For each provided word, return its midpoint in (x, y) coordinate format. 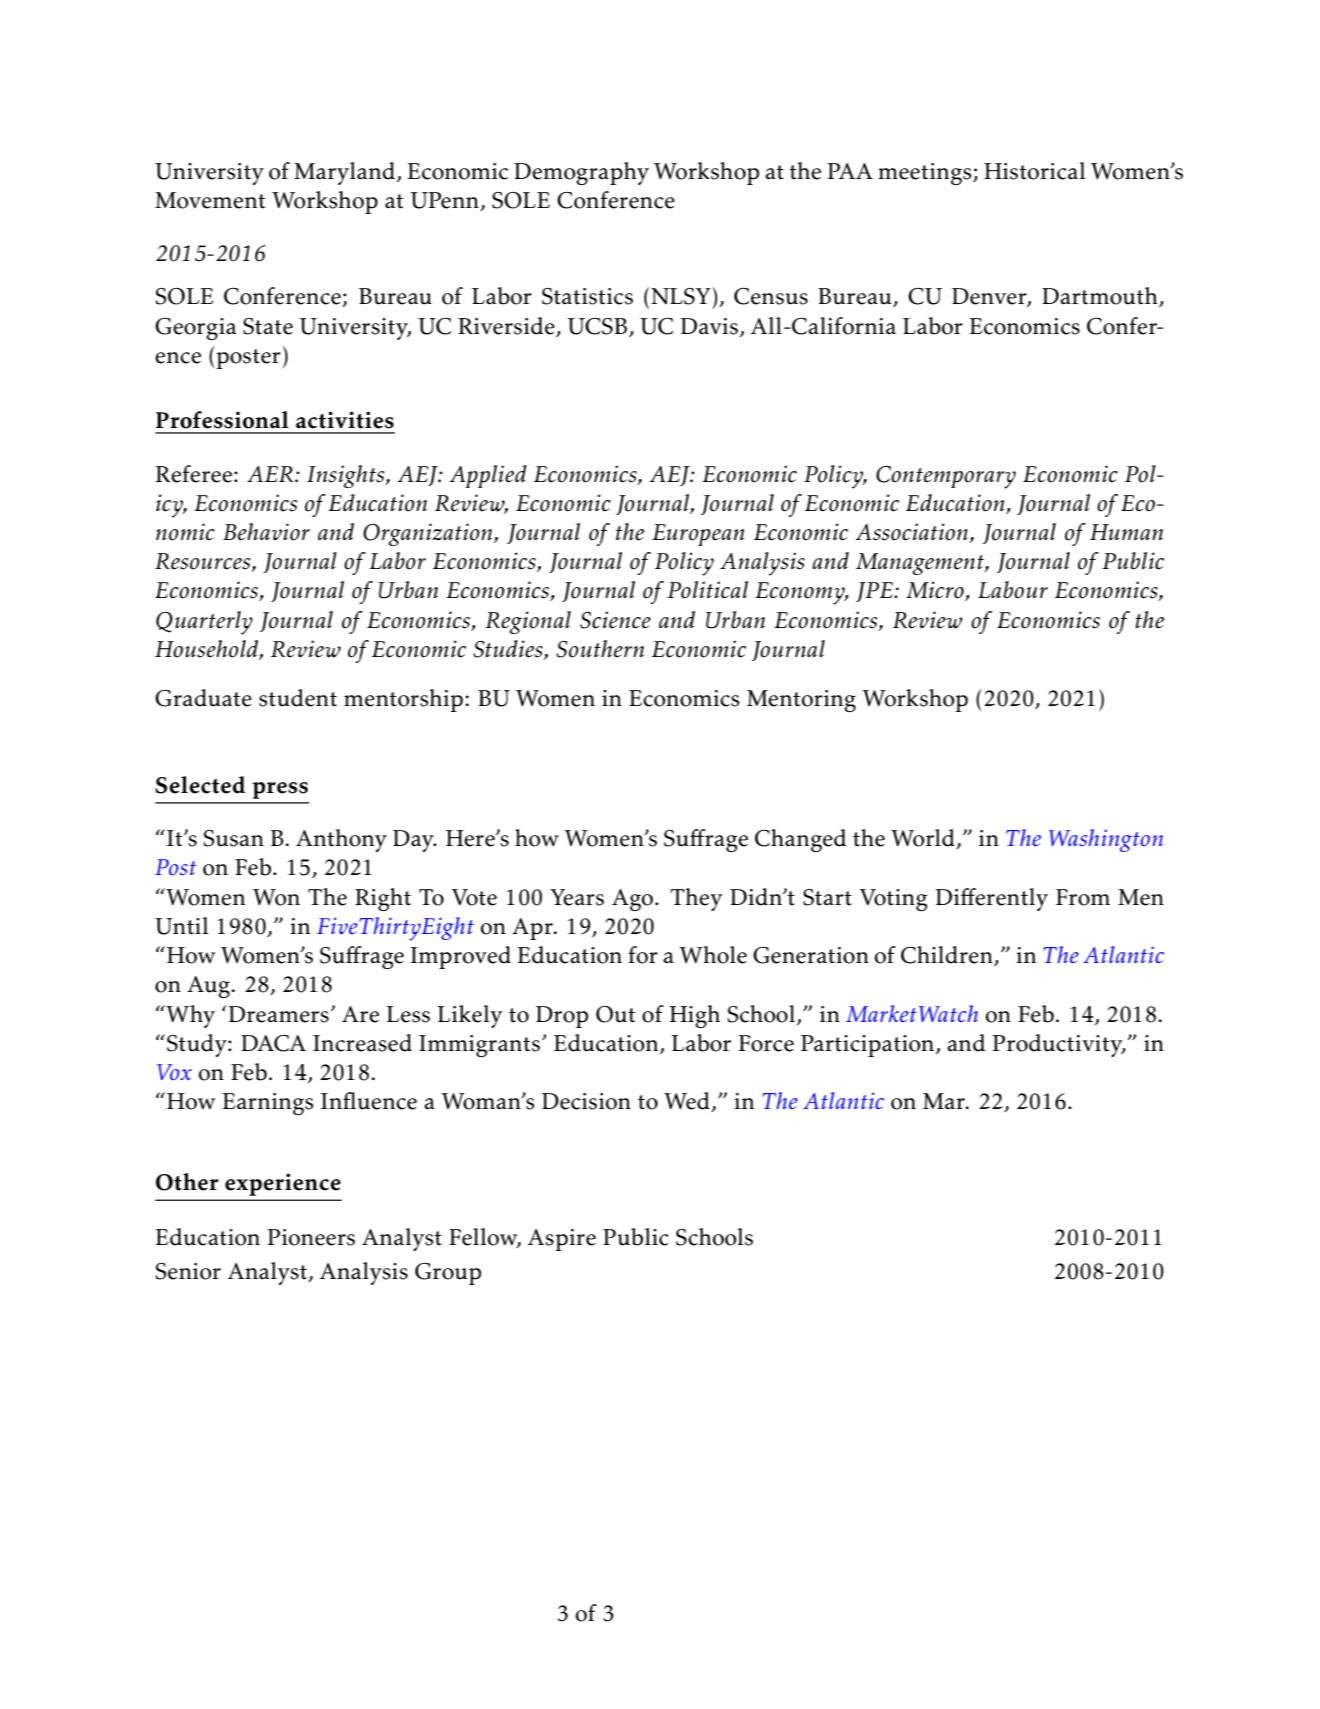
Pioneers (311, 1237)
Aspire (562, 1240)
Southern (600, 649)
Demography (581, 173)
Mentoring (801, 701)
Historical (1035, 171)
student (298, 698)
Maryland (346, 173)
